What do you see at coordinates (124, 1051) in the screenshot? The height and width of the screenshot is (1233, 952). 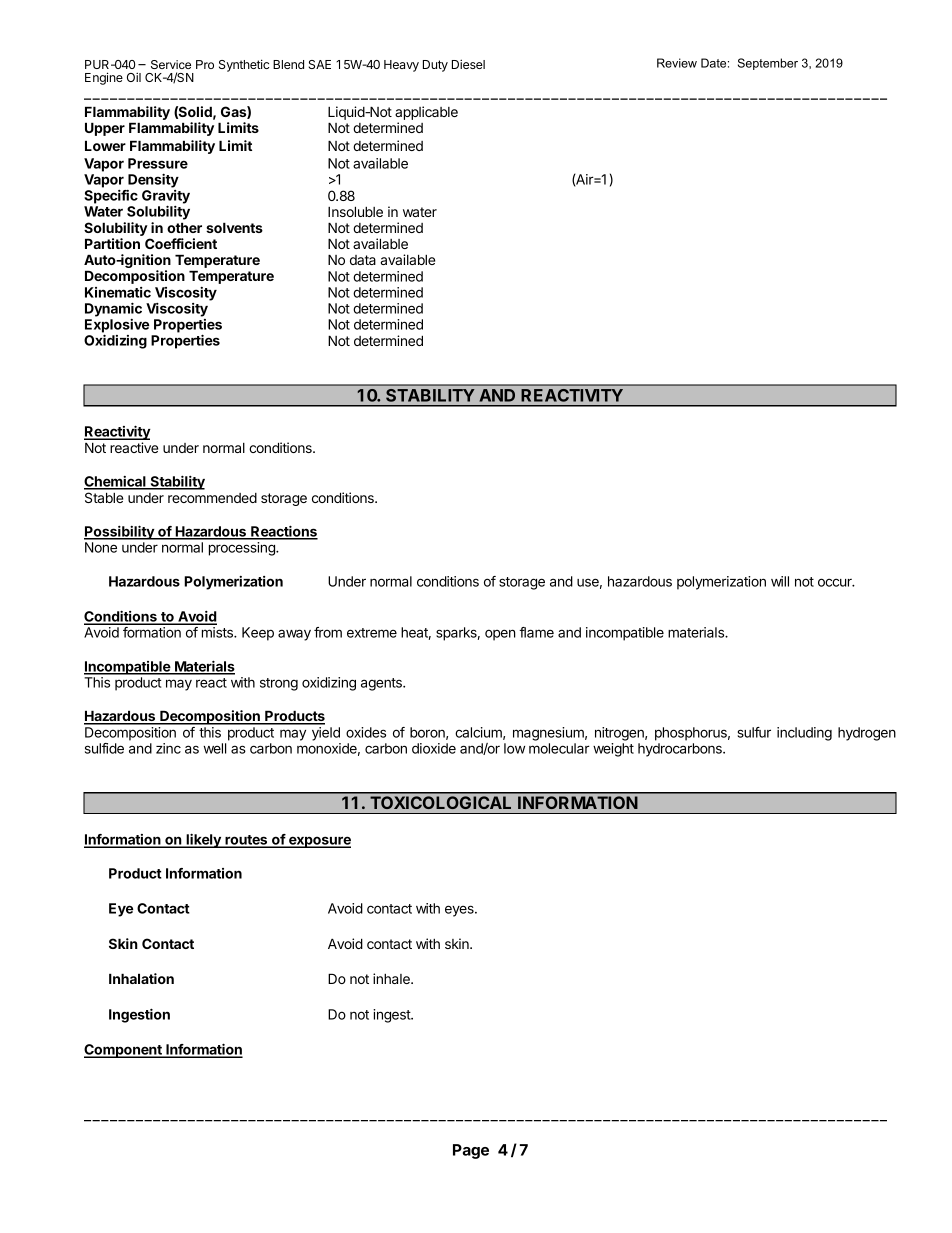 I see `Component` at bounding box center [124, 1051].
